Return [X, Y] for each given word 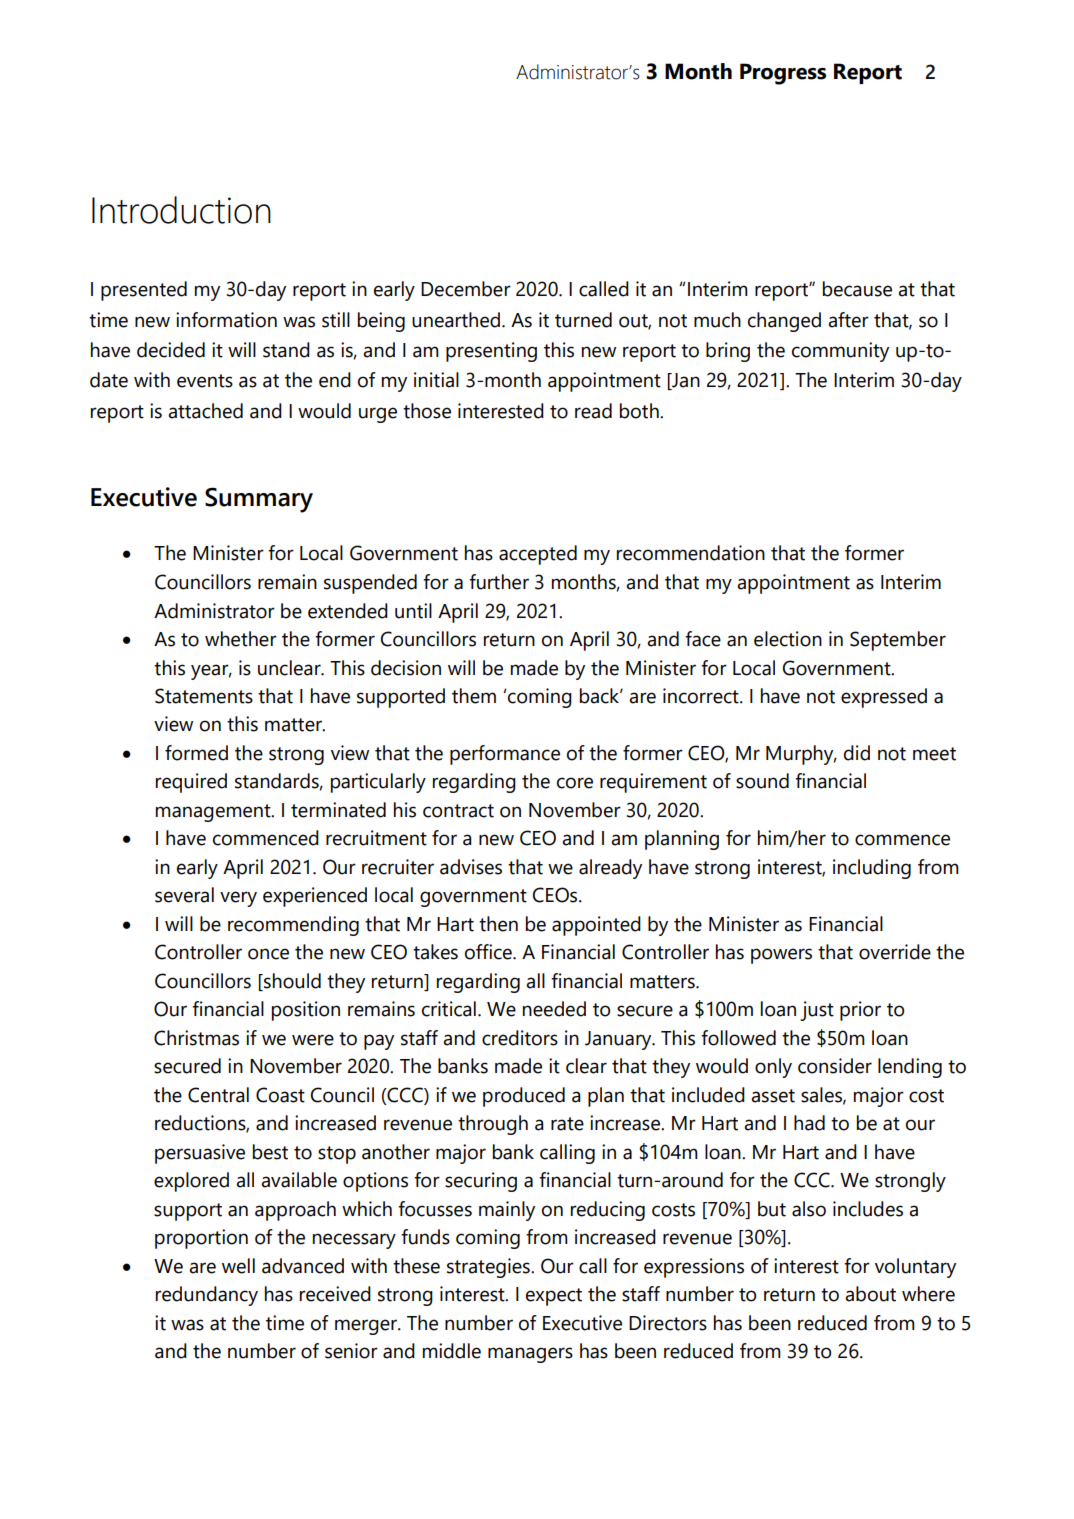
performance [505, 755]
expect [554, 1297]
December [466, 289]
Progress [783, 74]
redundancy [207, 1296]
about [870, 1294]
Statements [204, 696]
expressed [884, 698]
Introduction [181, 210]
